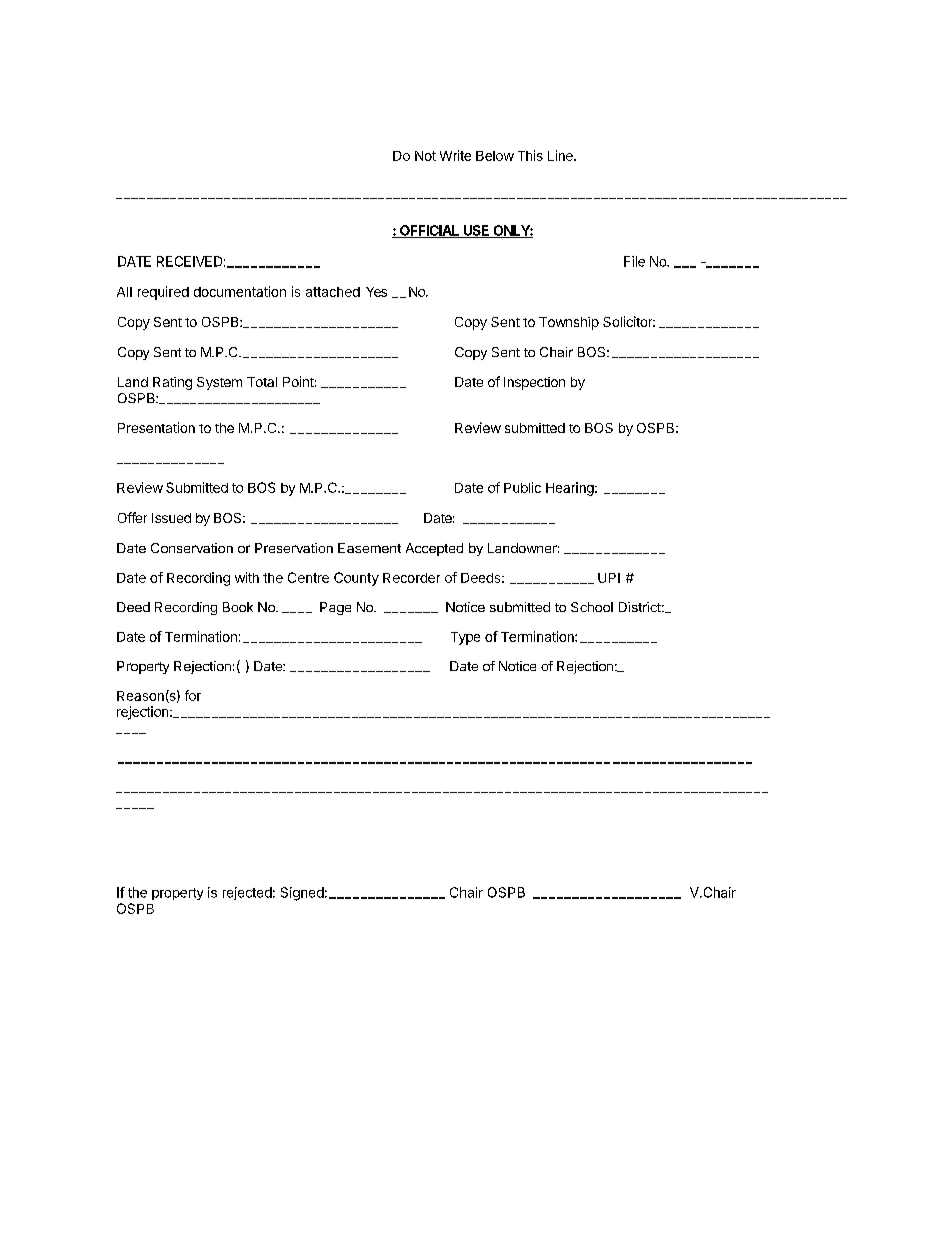 The image size is (952, 1233). What do you see at coordinates (247, 893) in the screenshot?
I see `rejected` at bounding box center [247, 893].
